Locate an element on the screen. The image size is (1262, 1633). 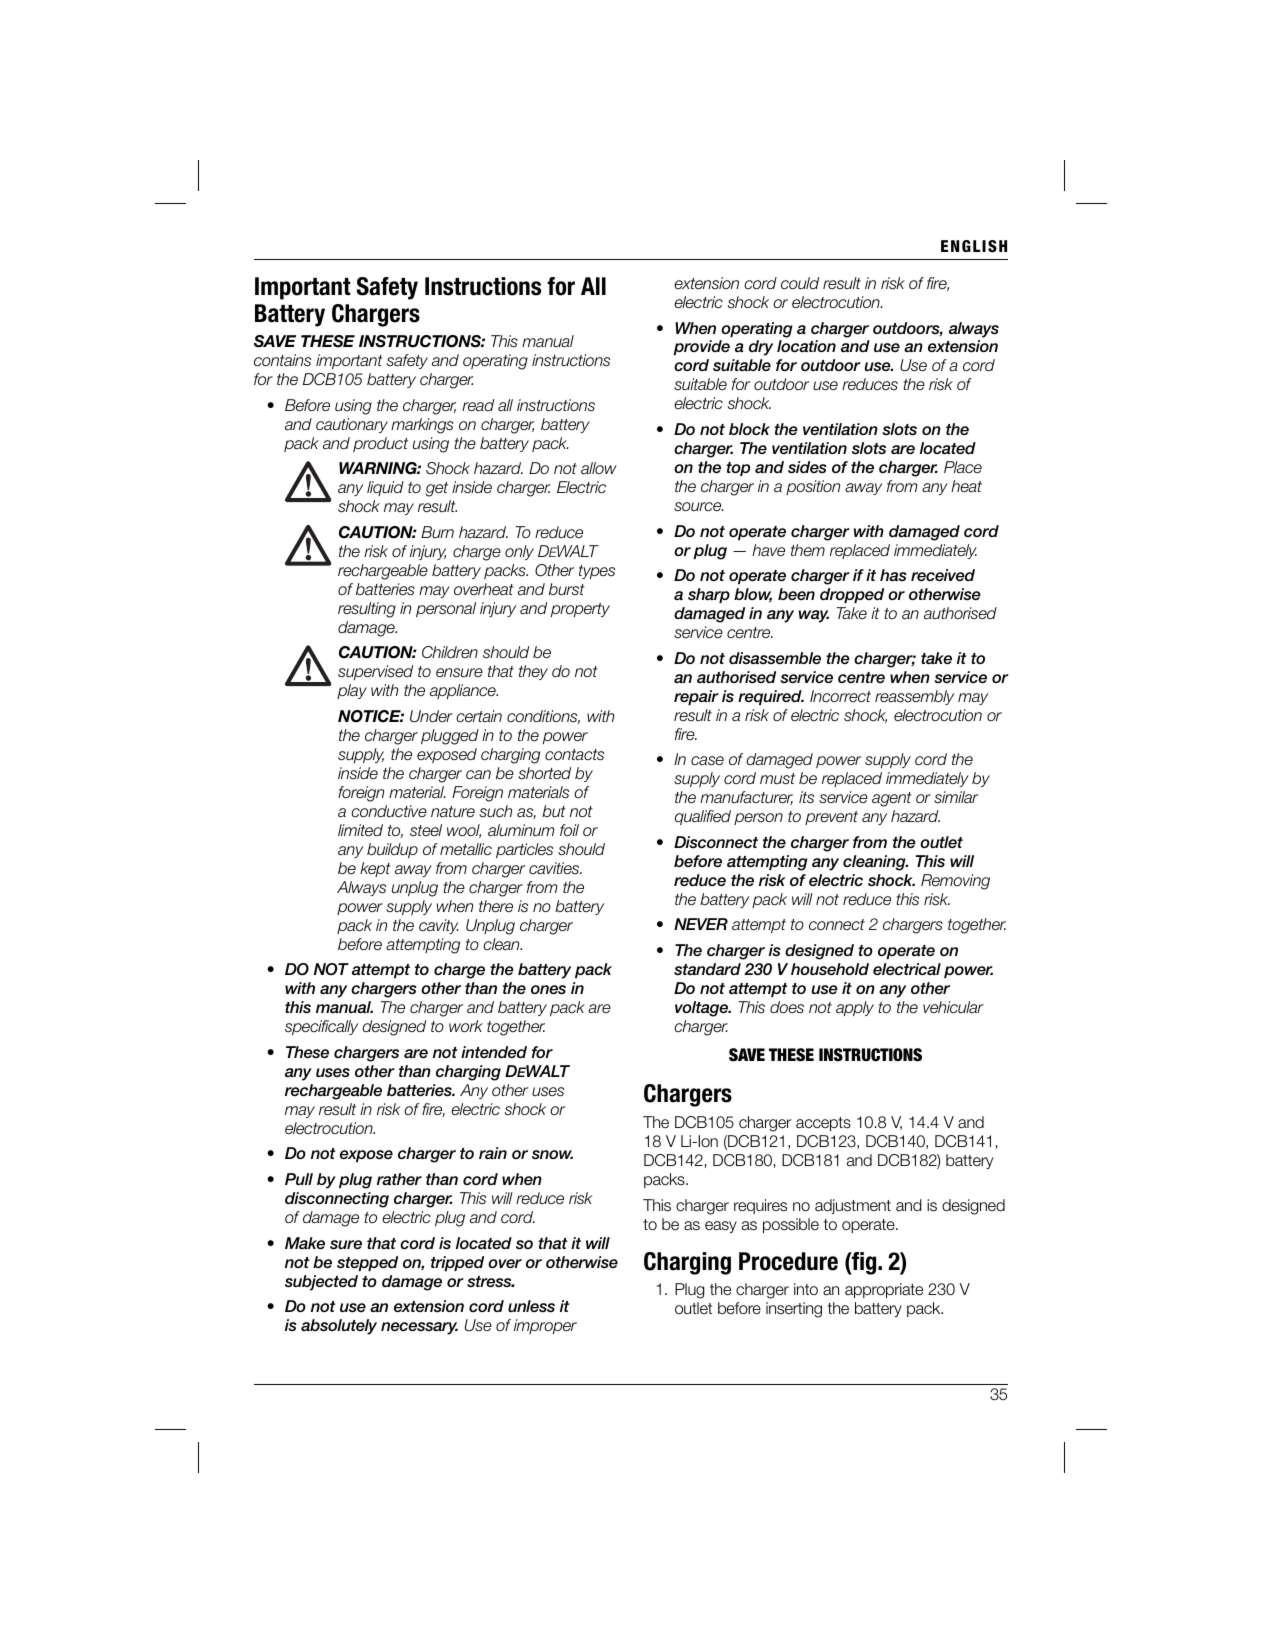
could is located at coordinates (800, 283).
